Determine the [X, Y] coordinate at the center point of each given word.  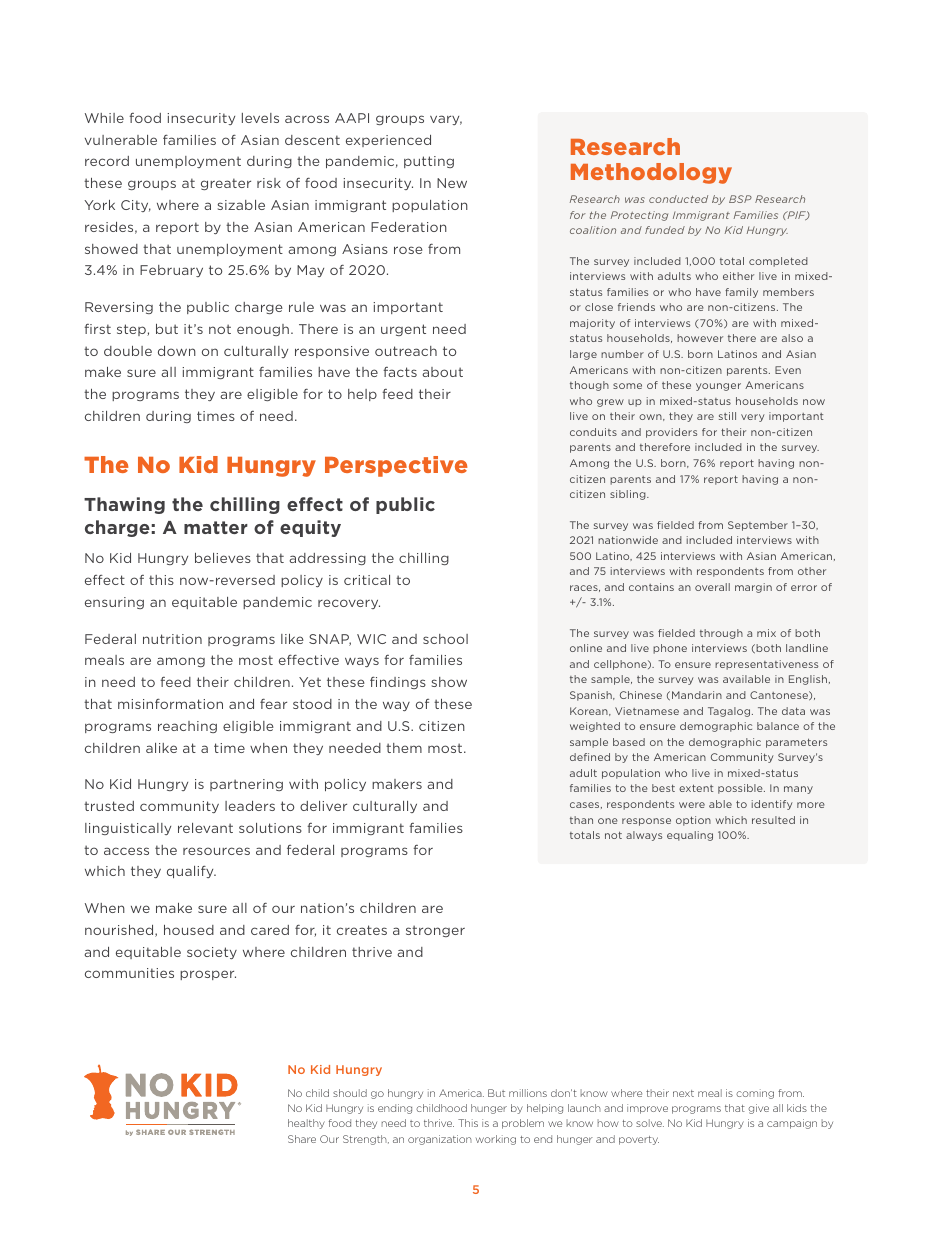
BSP [740, 199]
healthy [306, 1124]
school [445, 639]
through [721, 634]
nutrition [172, 639]
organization [440, 1140]
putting [429, 162]
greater [226, 184]
